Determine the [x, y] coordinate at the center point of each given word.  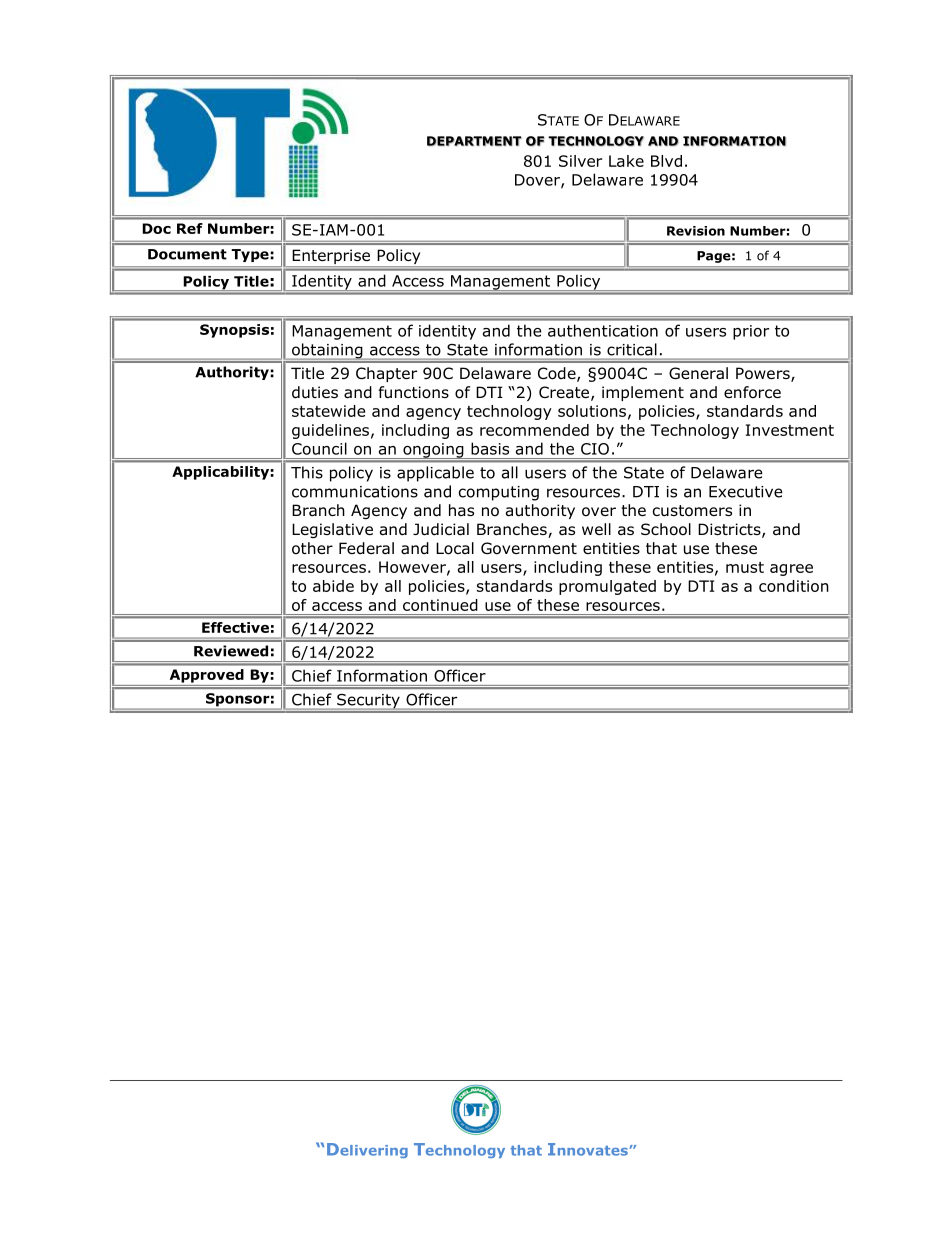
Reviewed [231, 651]
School [666, 529]
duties [315, 392]
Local [455, 548]
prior [751, 332]
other [312, 548]
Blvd [666, 161]
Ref [190, 228]
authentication [603, 330]
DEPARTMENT [474, 141]
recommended [534, 430]
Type [250, 255]
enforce [752, 392]
